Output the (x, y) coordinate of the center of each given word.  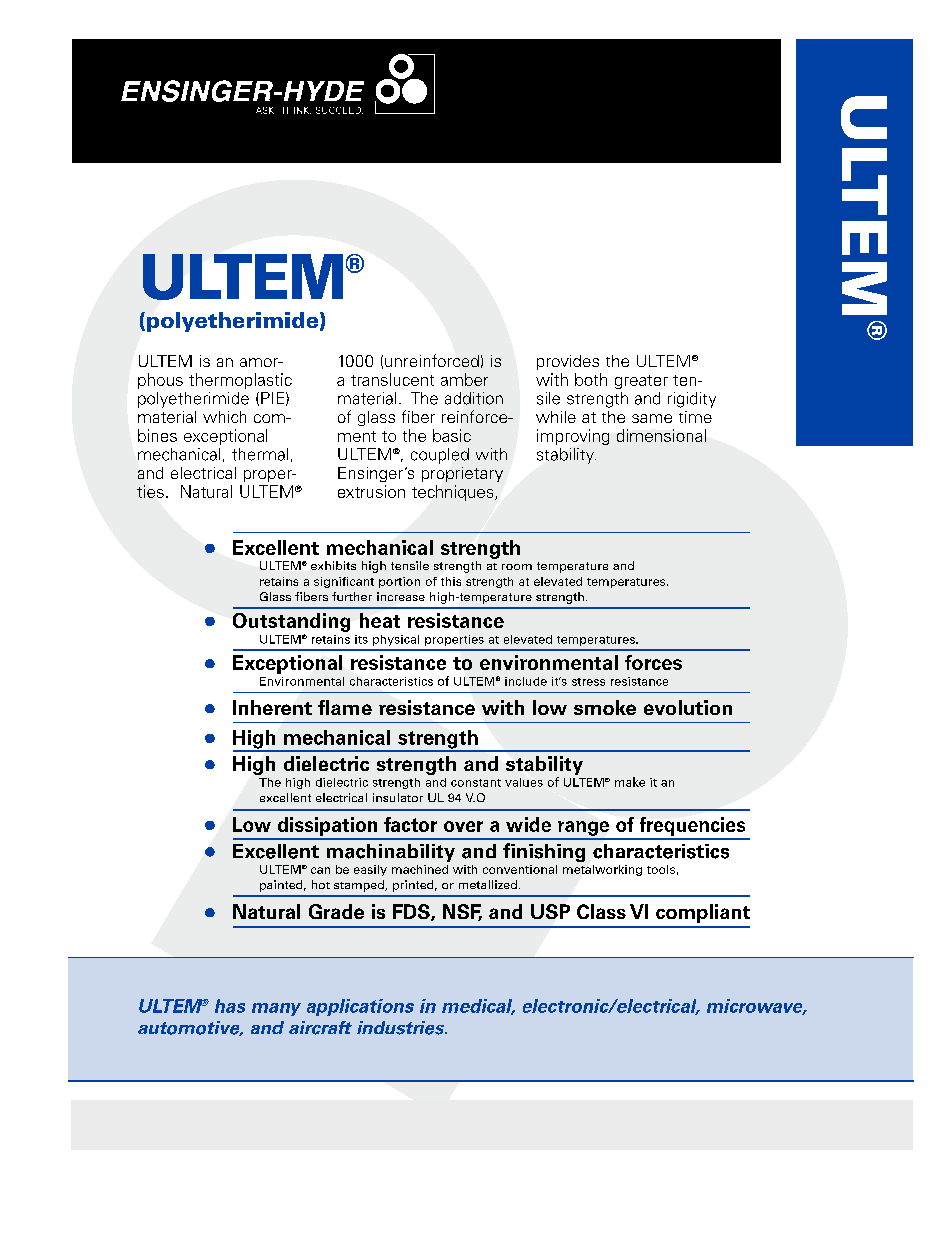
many (276, 1009)
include (526, 681)
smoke (605, 707)
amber (464, 379)
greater (641, 382)
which (224, 417)
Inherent (272, 707)
